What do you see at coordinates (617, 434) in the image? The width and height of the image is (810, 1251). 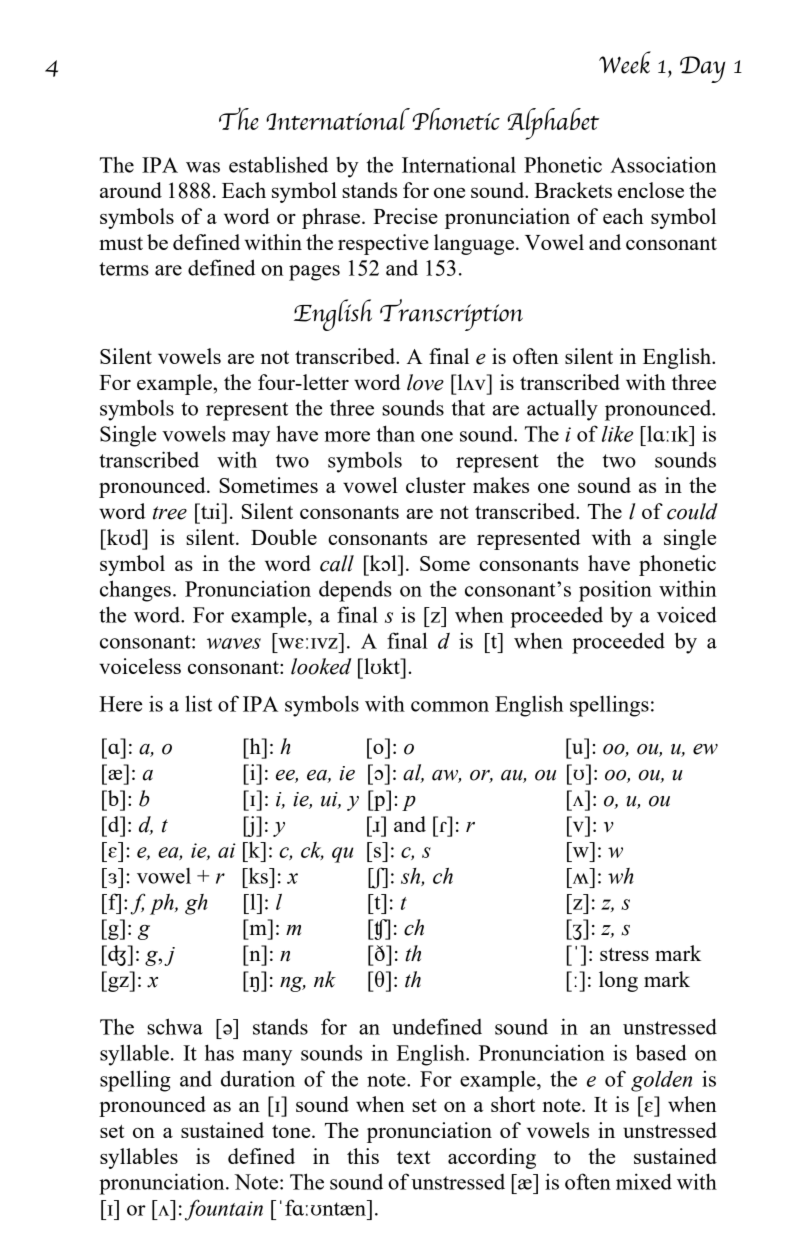 I see `like` at bounding box center [617, 434].
